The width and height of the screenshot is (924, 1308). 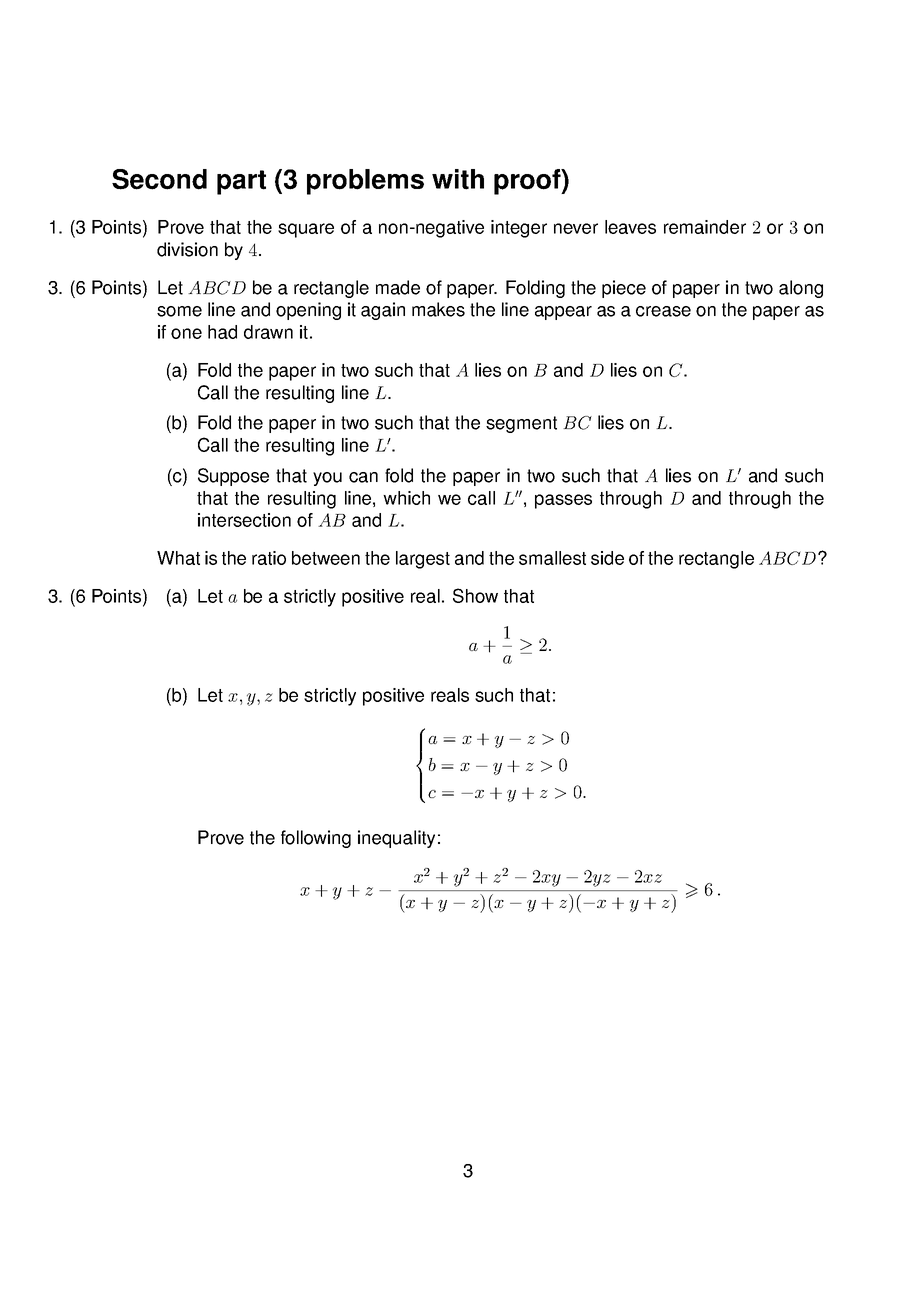 What do you see at coordinates (458, 179) in the screenshot?
I see `with` at bounding box center [458, 179].
